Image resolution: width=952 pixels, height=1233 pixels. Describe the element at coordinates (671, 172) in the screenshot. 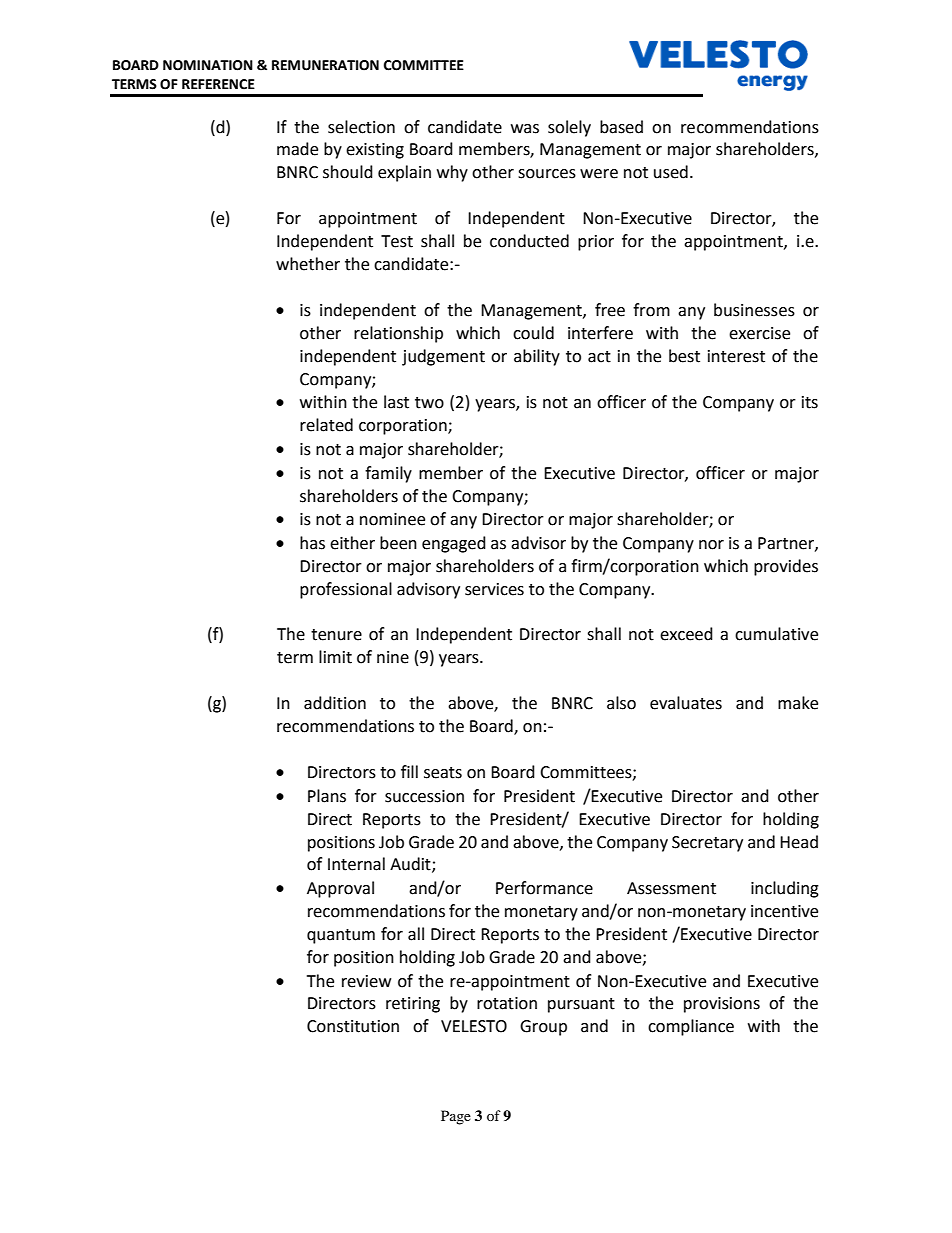

I see `used` at that location.
